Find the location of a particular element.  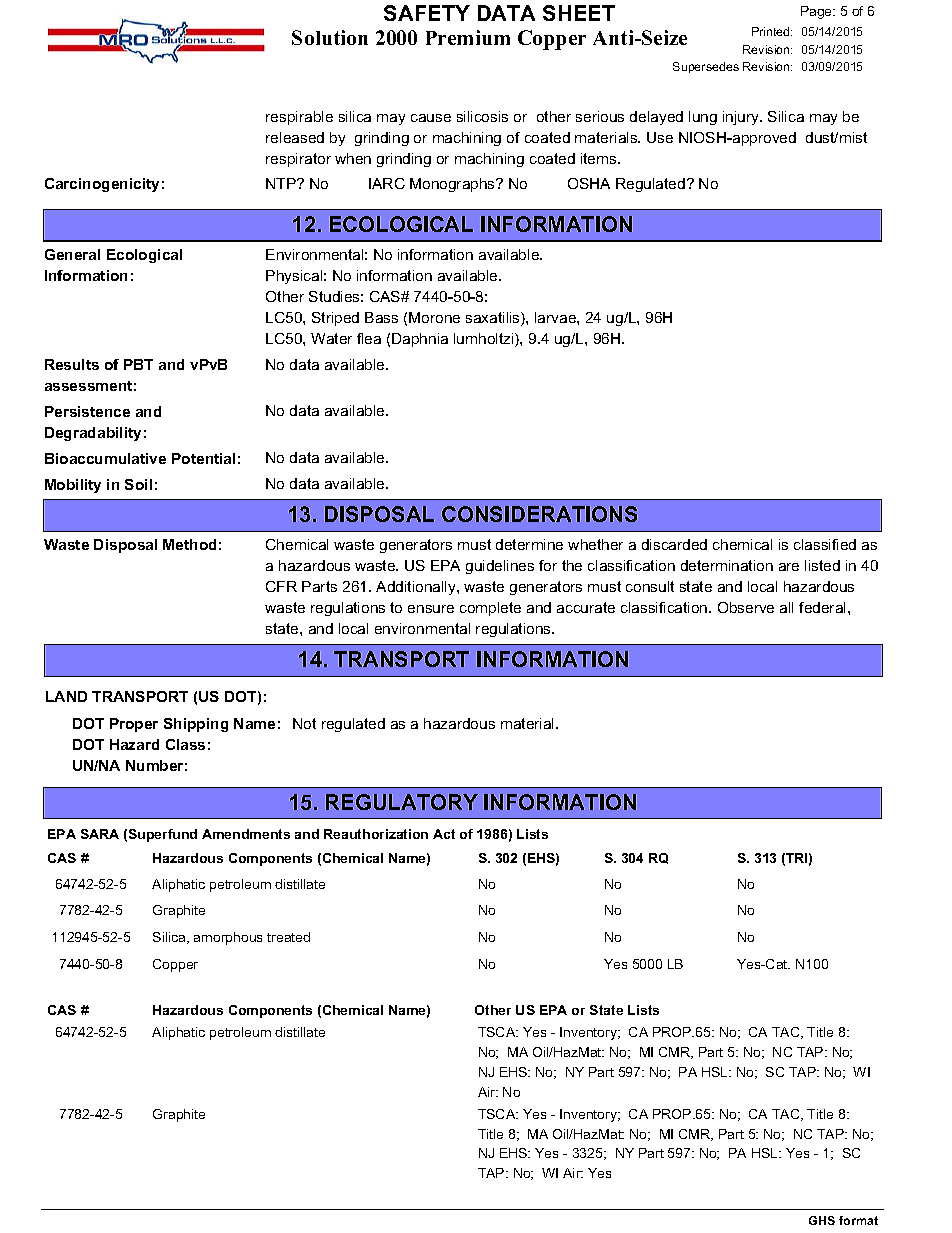

treated is located at coordinates (288, 937).
